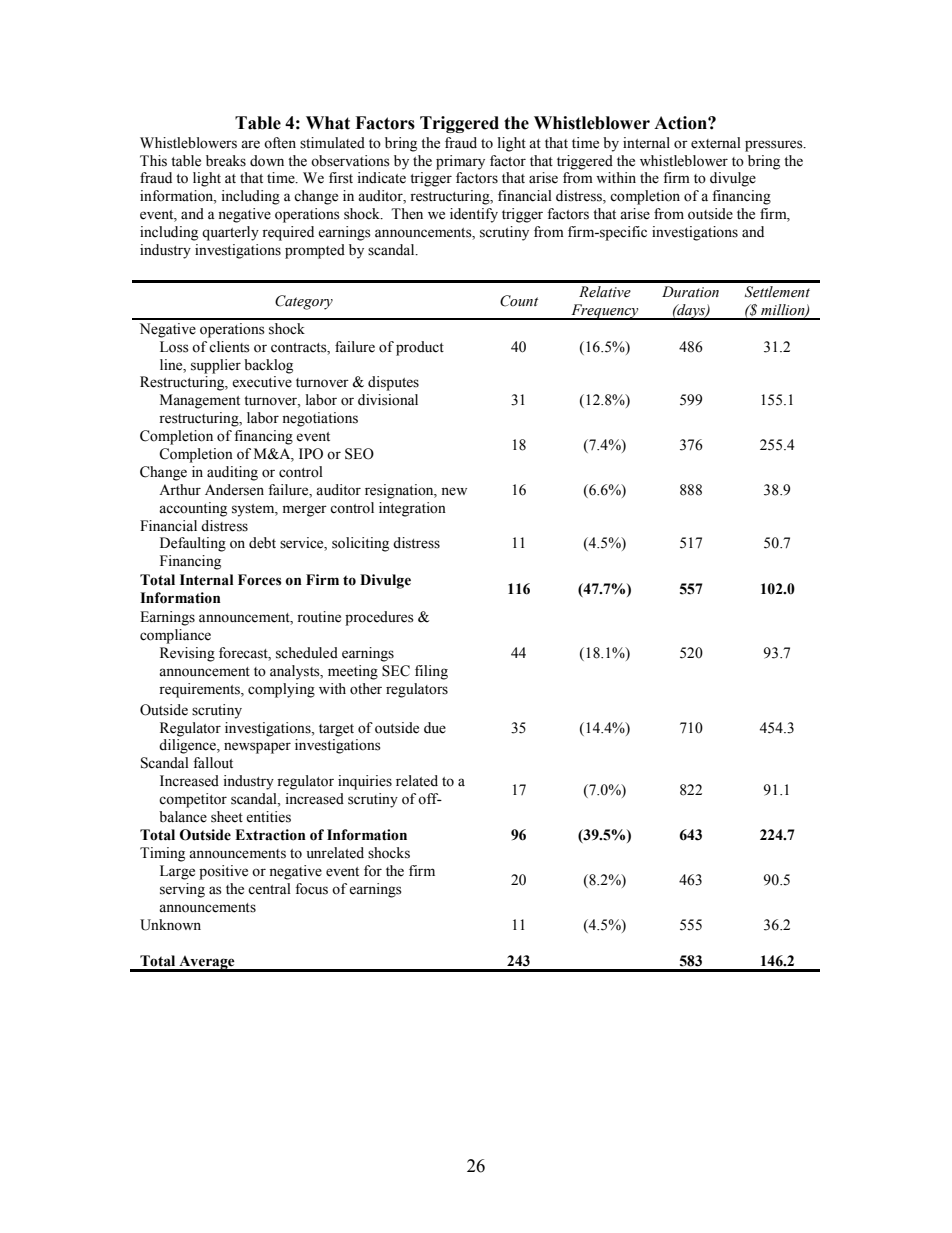 The width and height of the screenshot is (952, 1233). Describe the element at coordinates (226, 161) in the screenshot. I see `breaks` at that location.
